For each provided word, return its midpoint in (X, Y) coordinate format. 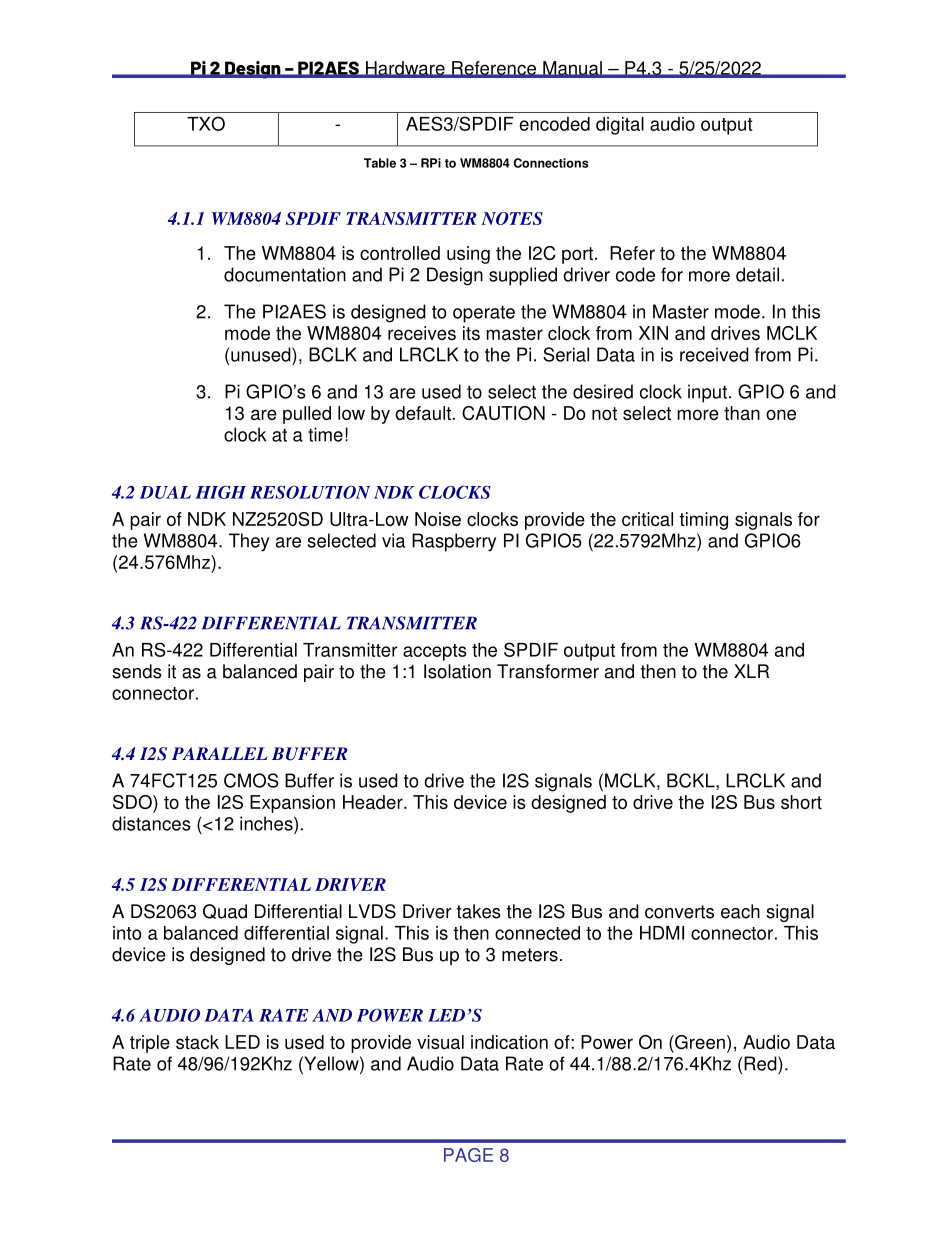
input (707, 393)
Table (380, 163)
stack (197, 1042)
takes (479, 911)
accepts (435, 652)
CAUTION (503, 413)
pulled (307, 415)
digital (620, 126)
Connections (551, 163)
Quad (225, 911)
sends (137, 671)
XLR (751, 671)
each (740, 911)
